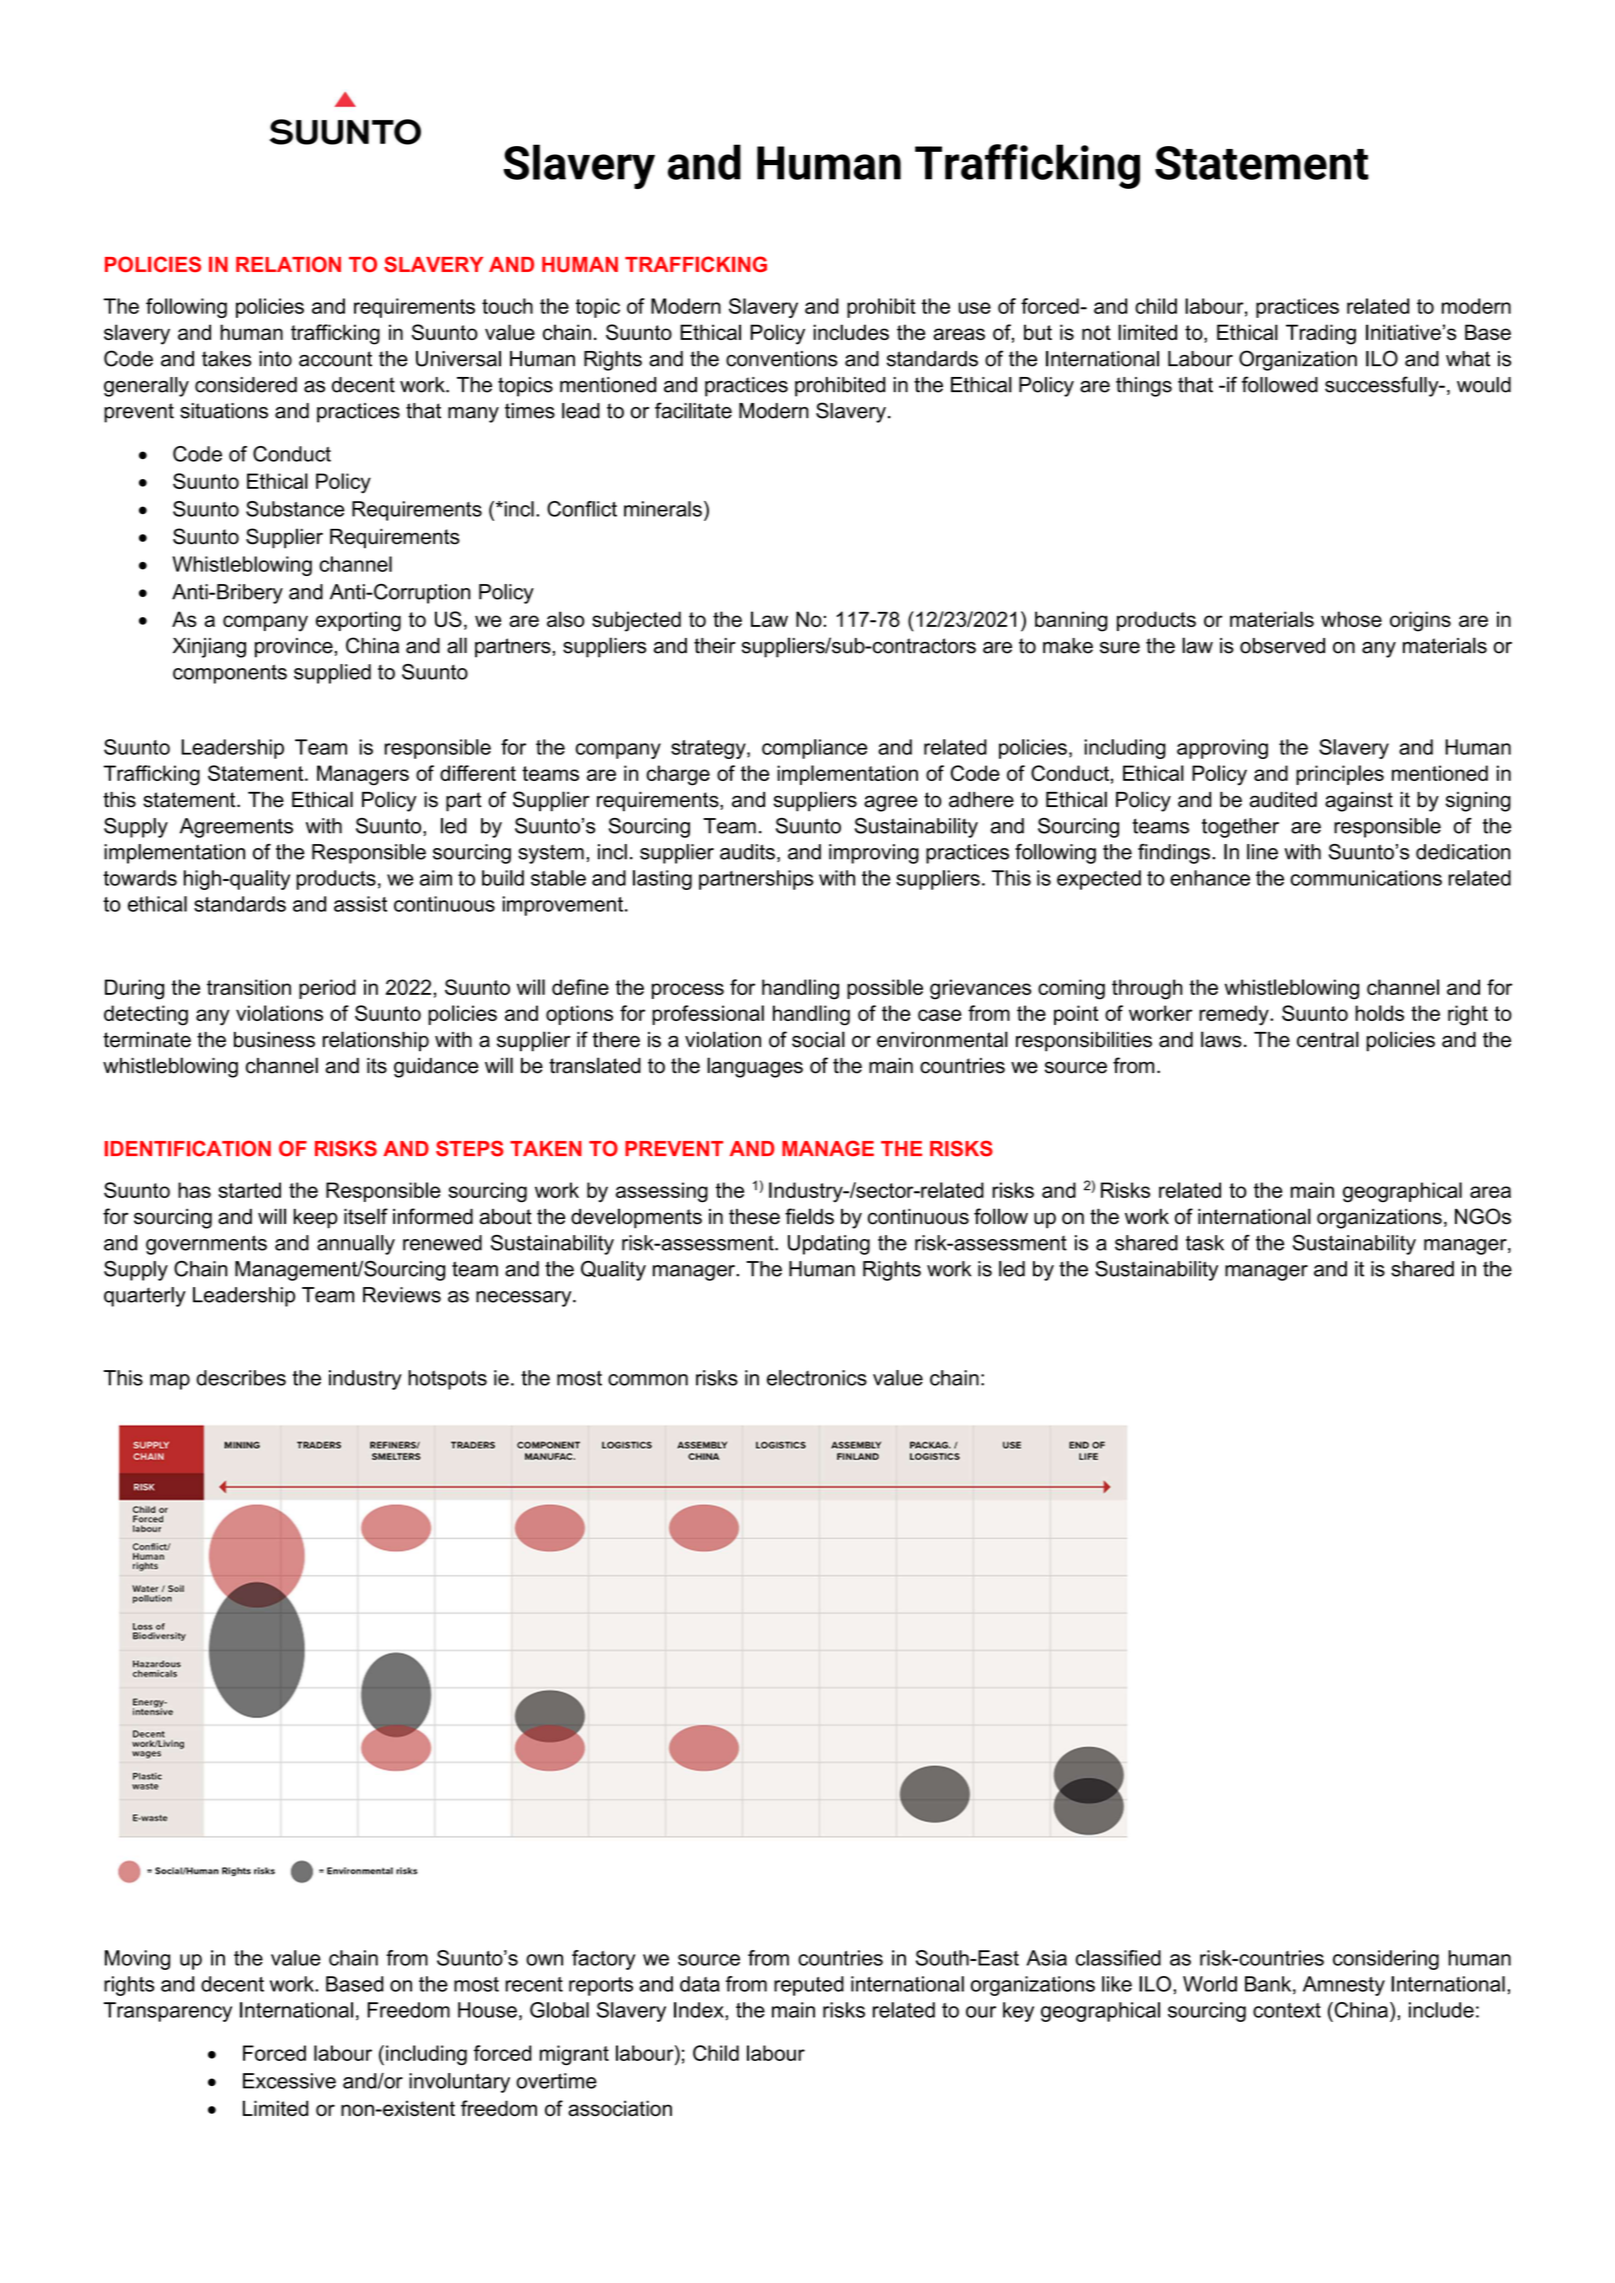 The image size is (1615, 2283). What do you see at coordinates (817, 1378) in the screenshot?
I see `electronics` at bounding box center [817, 1378].
